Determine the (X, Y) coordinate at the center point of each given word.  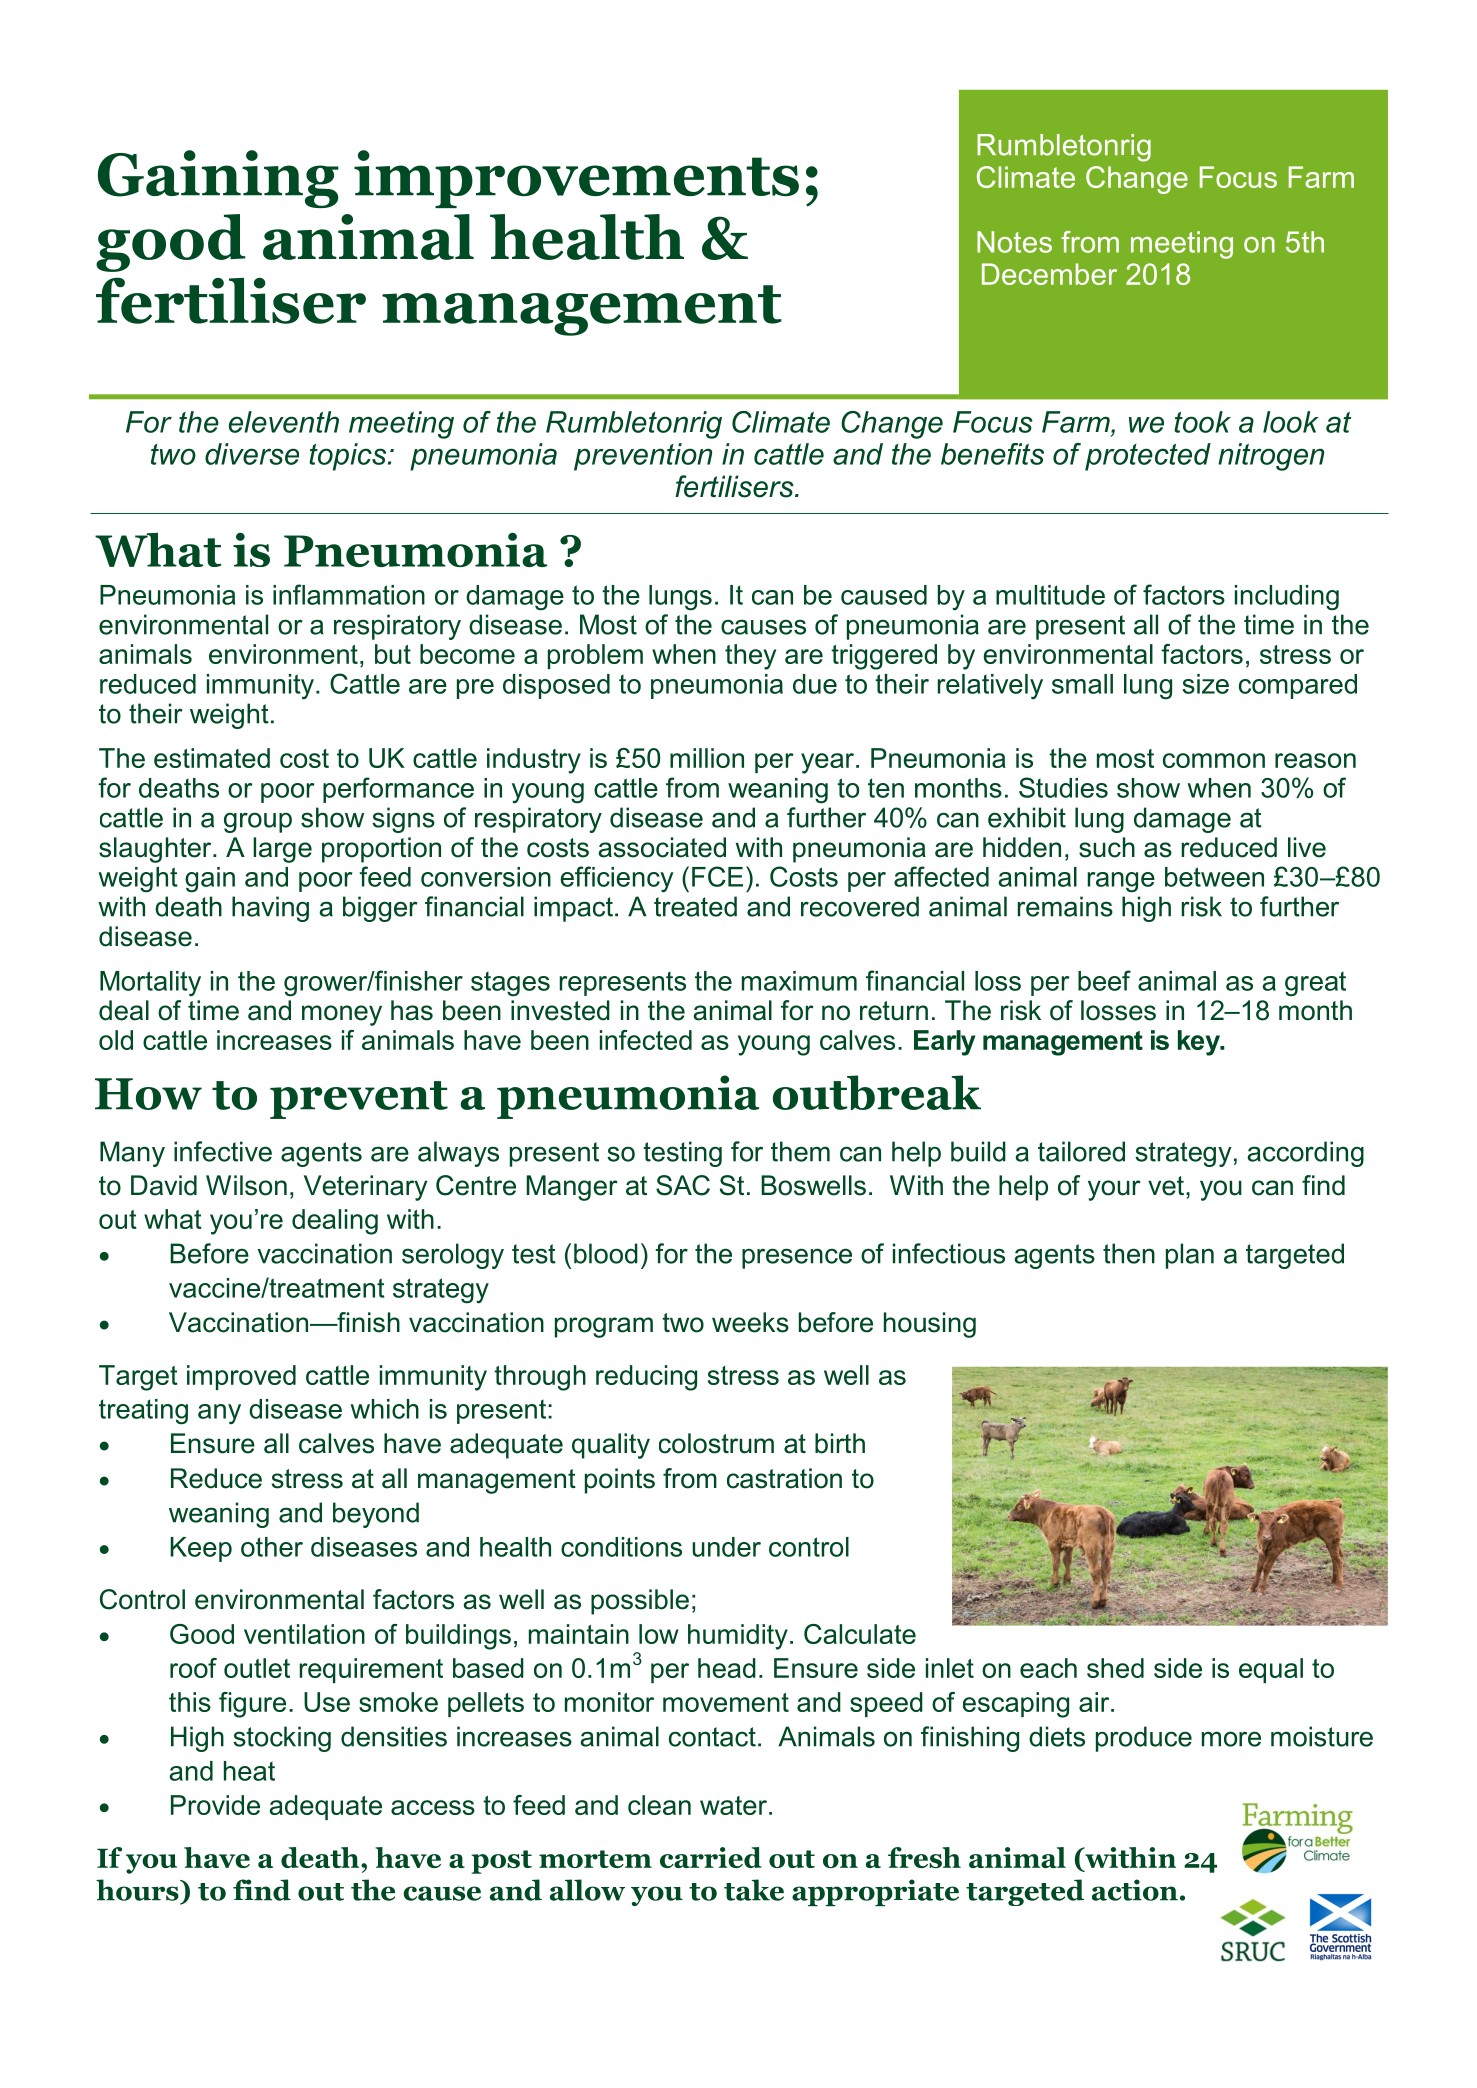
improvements (576, 179)
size (1205, 684)
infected (646, 1040)
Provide (215, 1805)
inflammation (349, 594)
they (750, 657)
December (1049, 274)
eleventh (284, 422)
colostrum (716, 1443)
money (342, 1015)
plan (1190, 1256)
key (1200, 1043)
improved (241, 1377)
